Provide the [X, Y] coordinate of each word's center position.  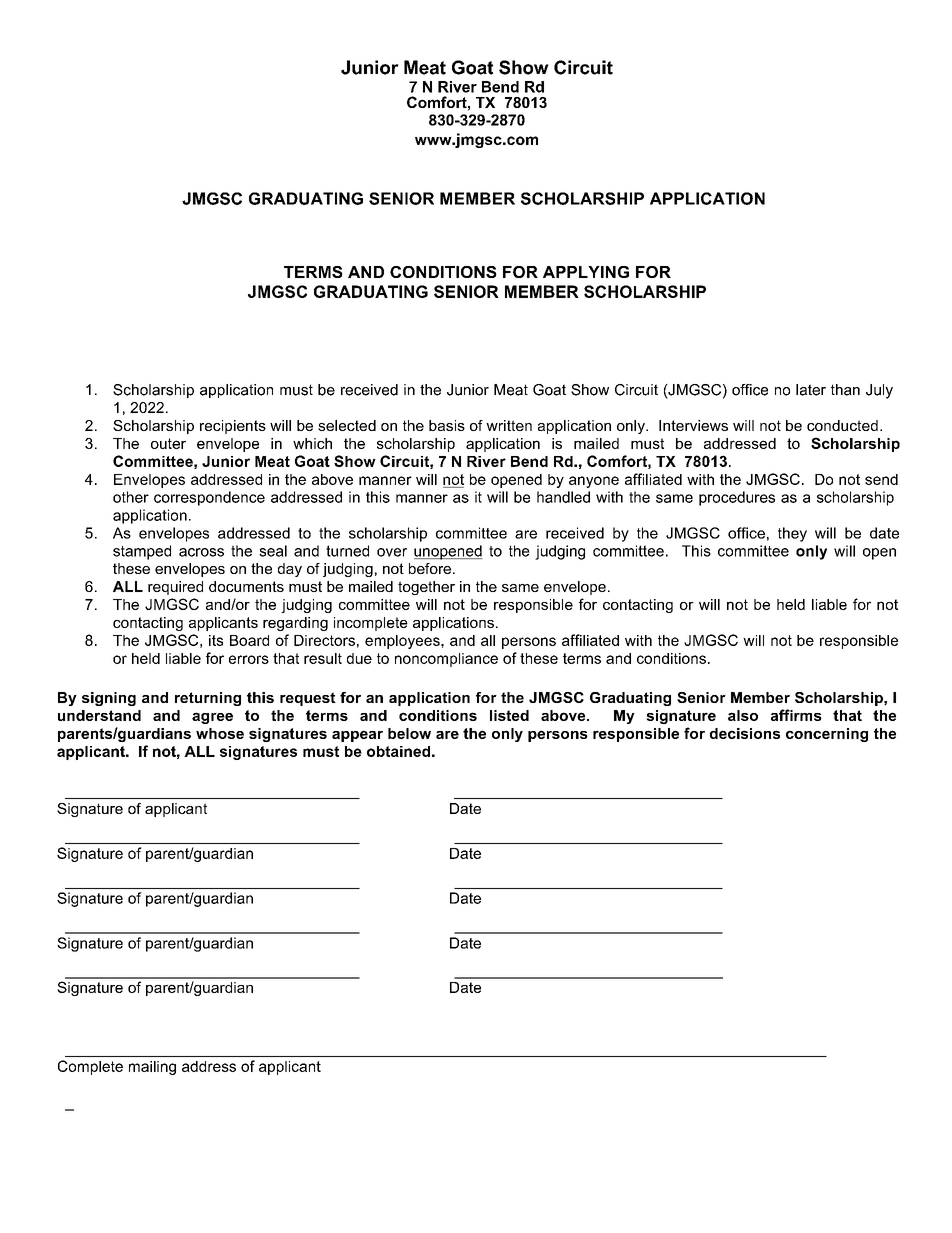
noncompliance [446, 660]
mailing [152, 1068]
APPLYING [586, 272]
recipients [233, 427]
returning [208, 699]
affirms [796, 715]
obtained [398, 751]
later [811, 390]
